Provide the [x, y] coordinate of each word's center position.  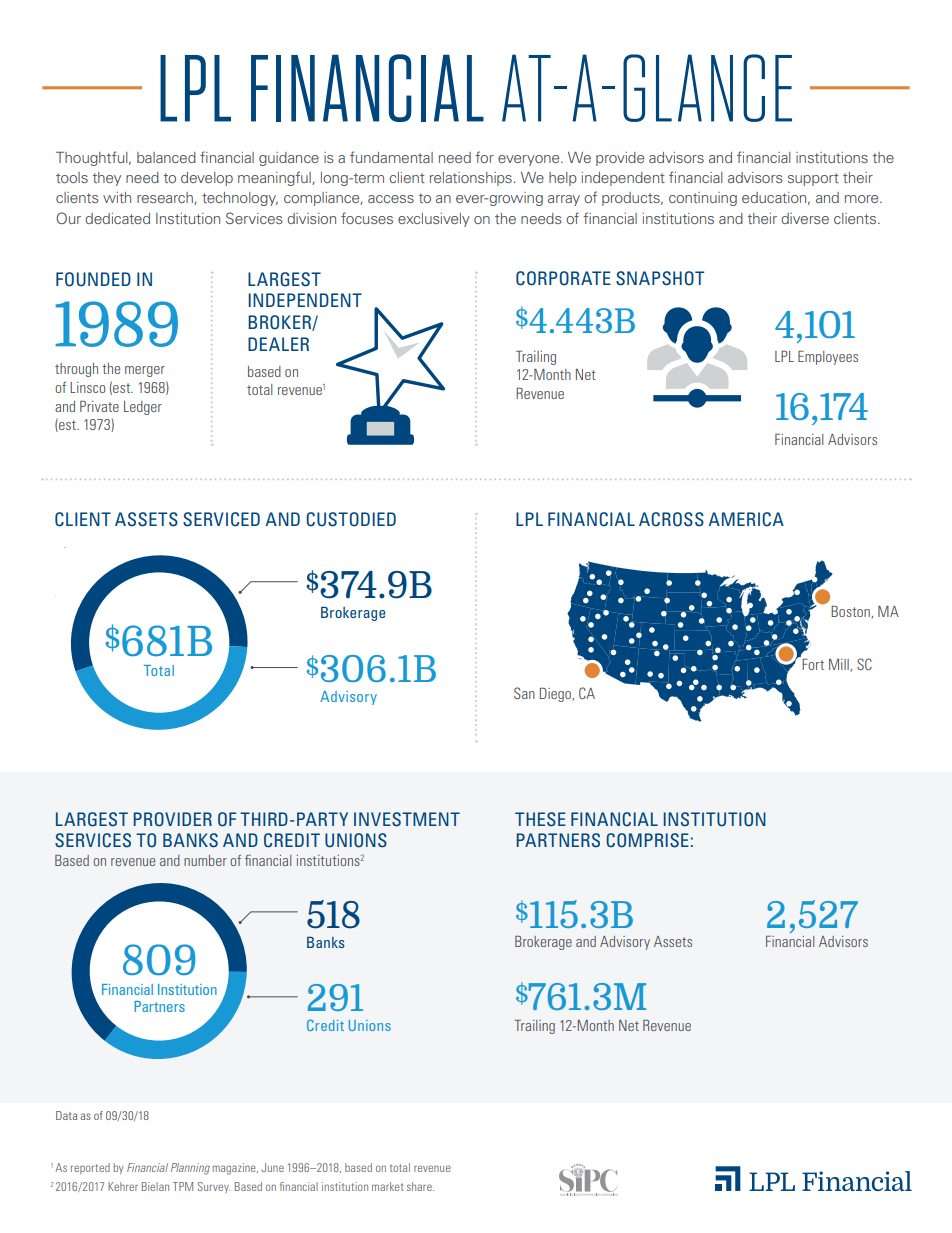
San [524, 693]
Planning [190, 1169]
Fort [813, 664]
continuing [703, 199]
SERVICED [221, 519]
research [166, 198]
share [420, 1186]
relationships [471, 179]
